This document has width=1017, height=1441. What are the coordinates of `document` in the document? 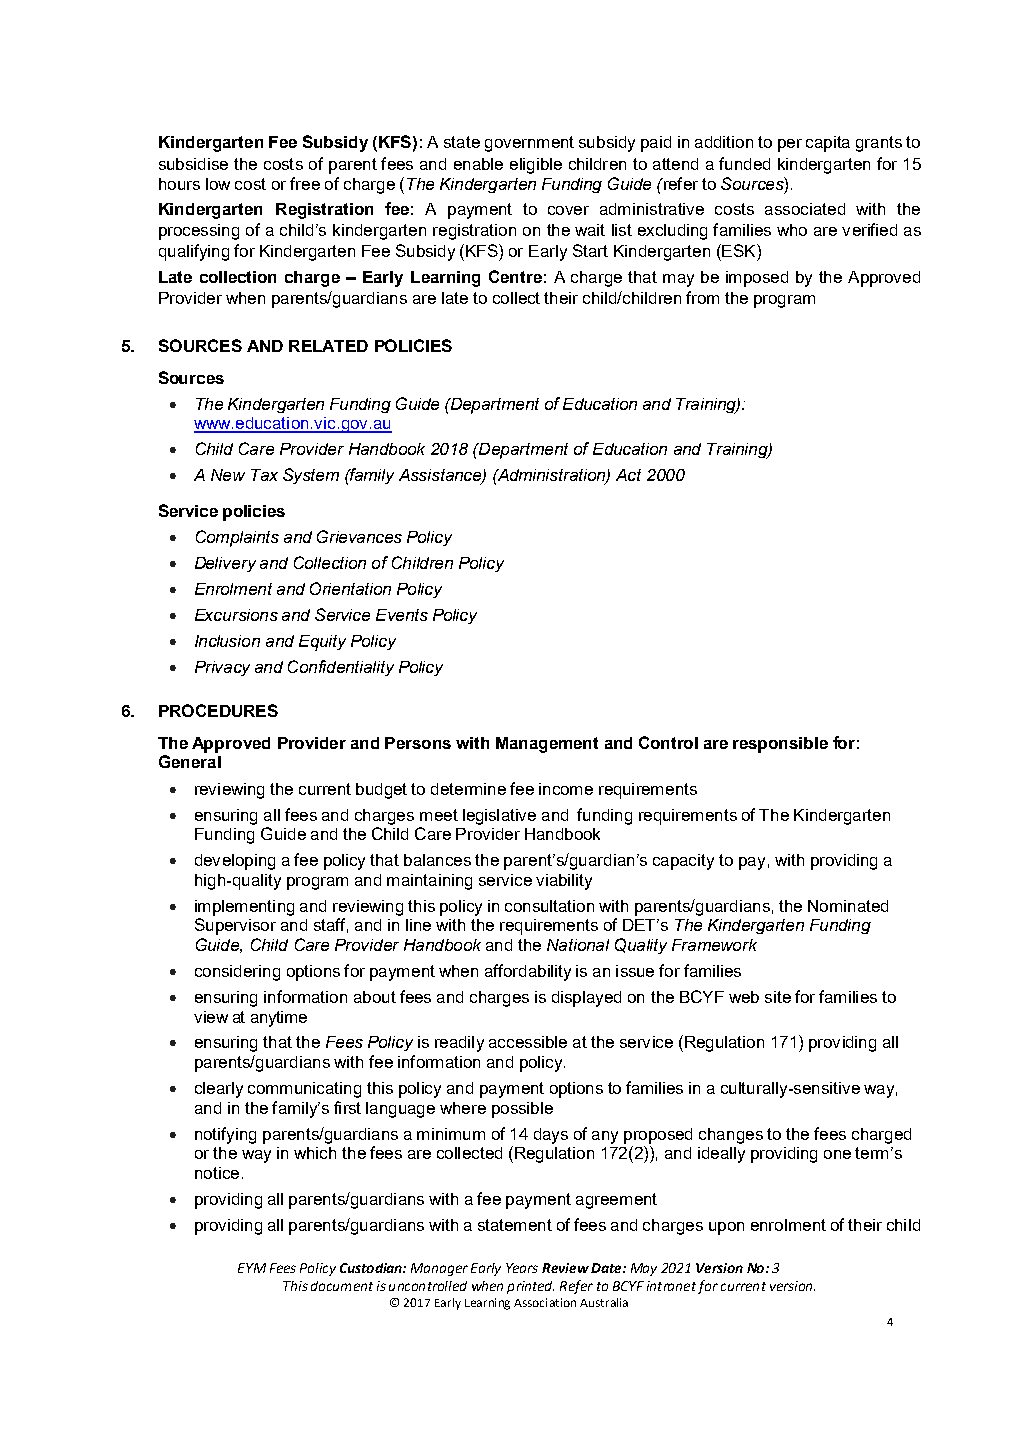 It's located at (342, 1286).
